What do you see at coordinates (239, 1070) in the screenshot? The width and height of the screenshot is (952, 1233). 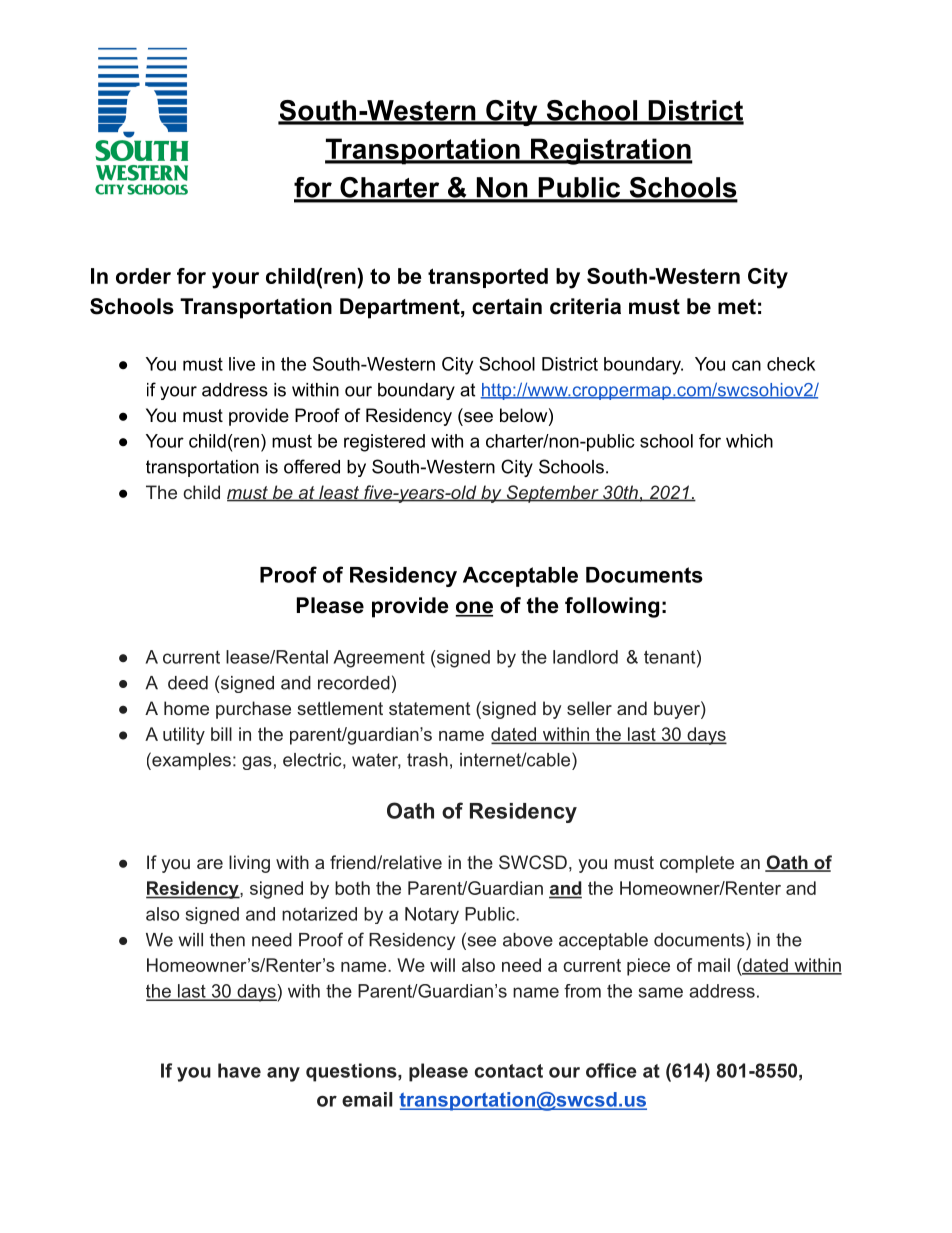 I see `have` at bounding box center [239, 1070].
